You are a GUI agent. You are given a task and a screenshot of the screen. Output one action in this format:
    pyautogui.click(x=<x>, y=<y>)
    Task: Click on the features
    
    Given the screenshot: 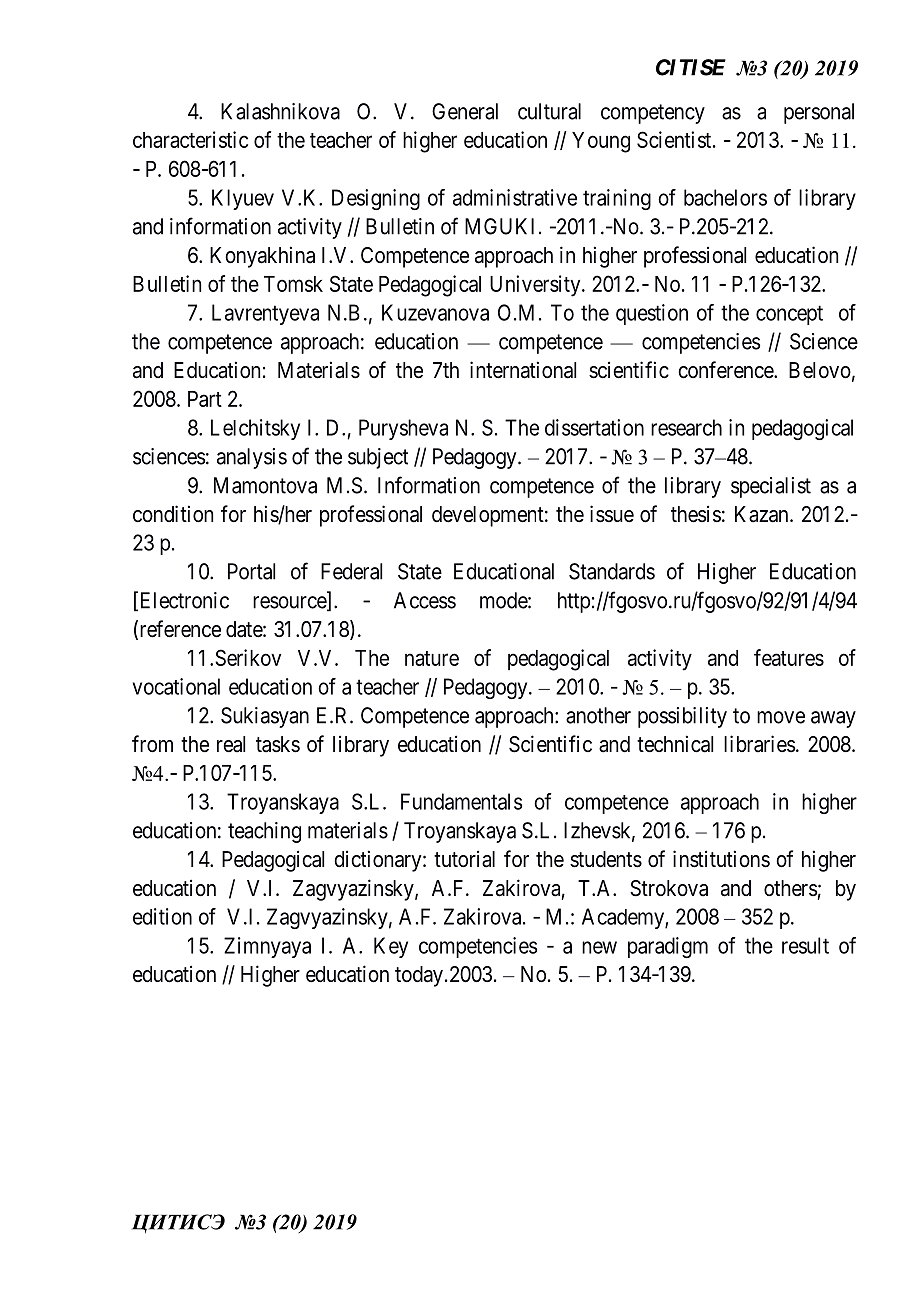 What is the action you would take?
    pyautogui.click(x=789, y=657)
